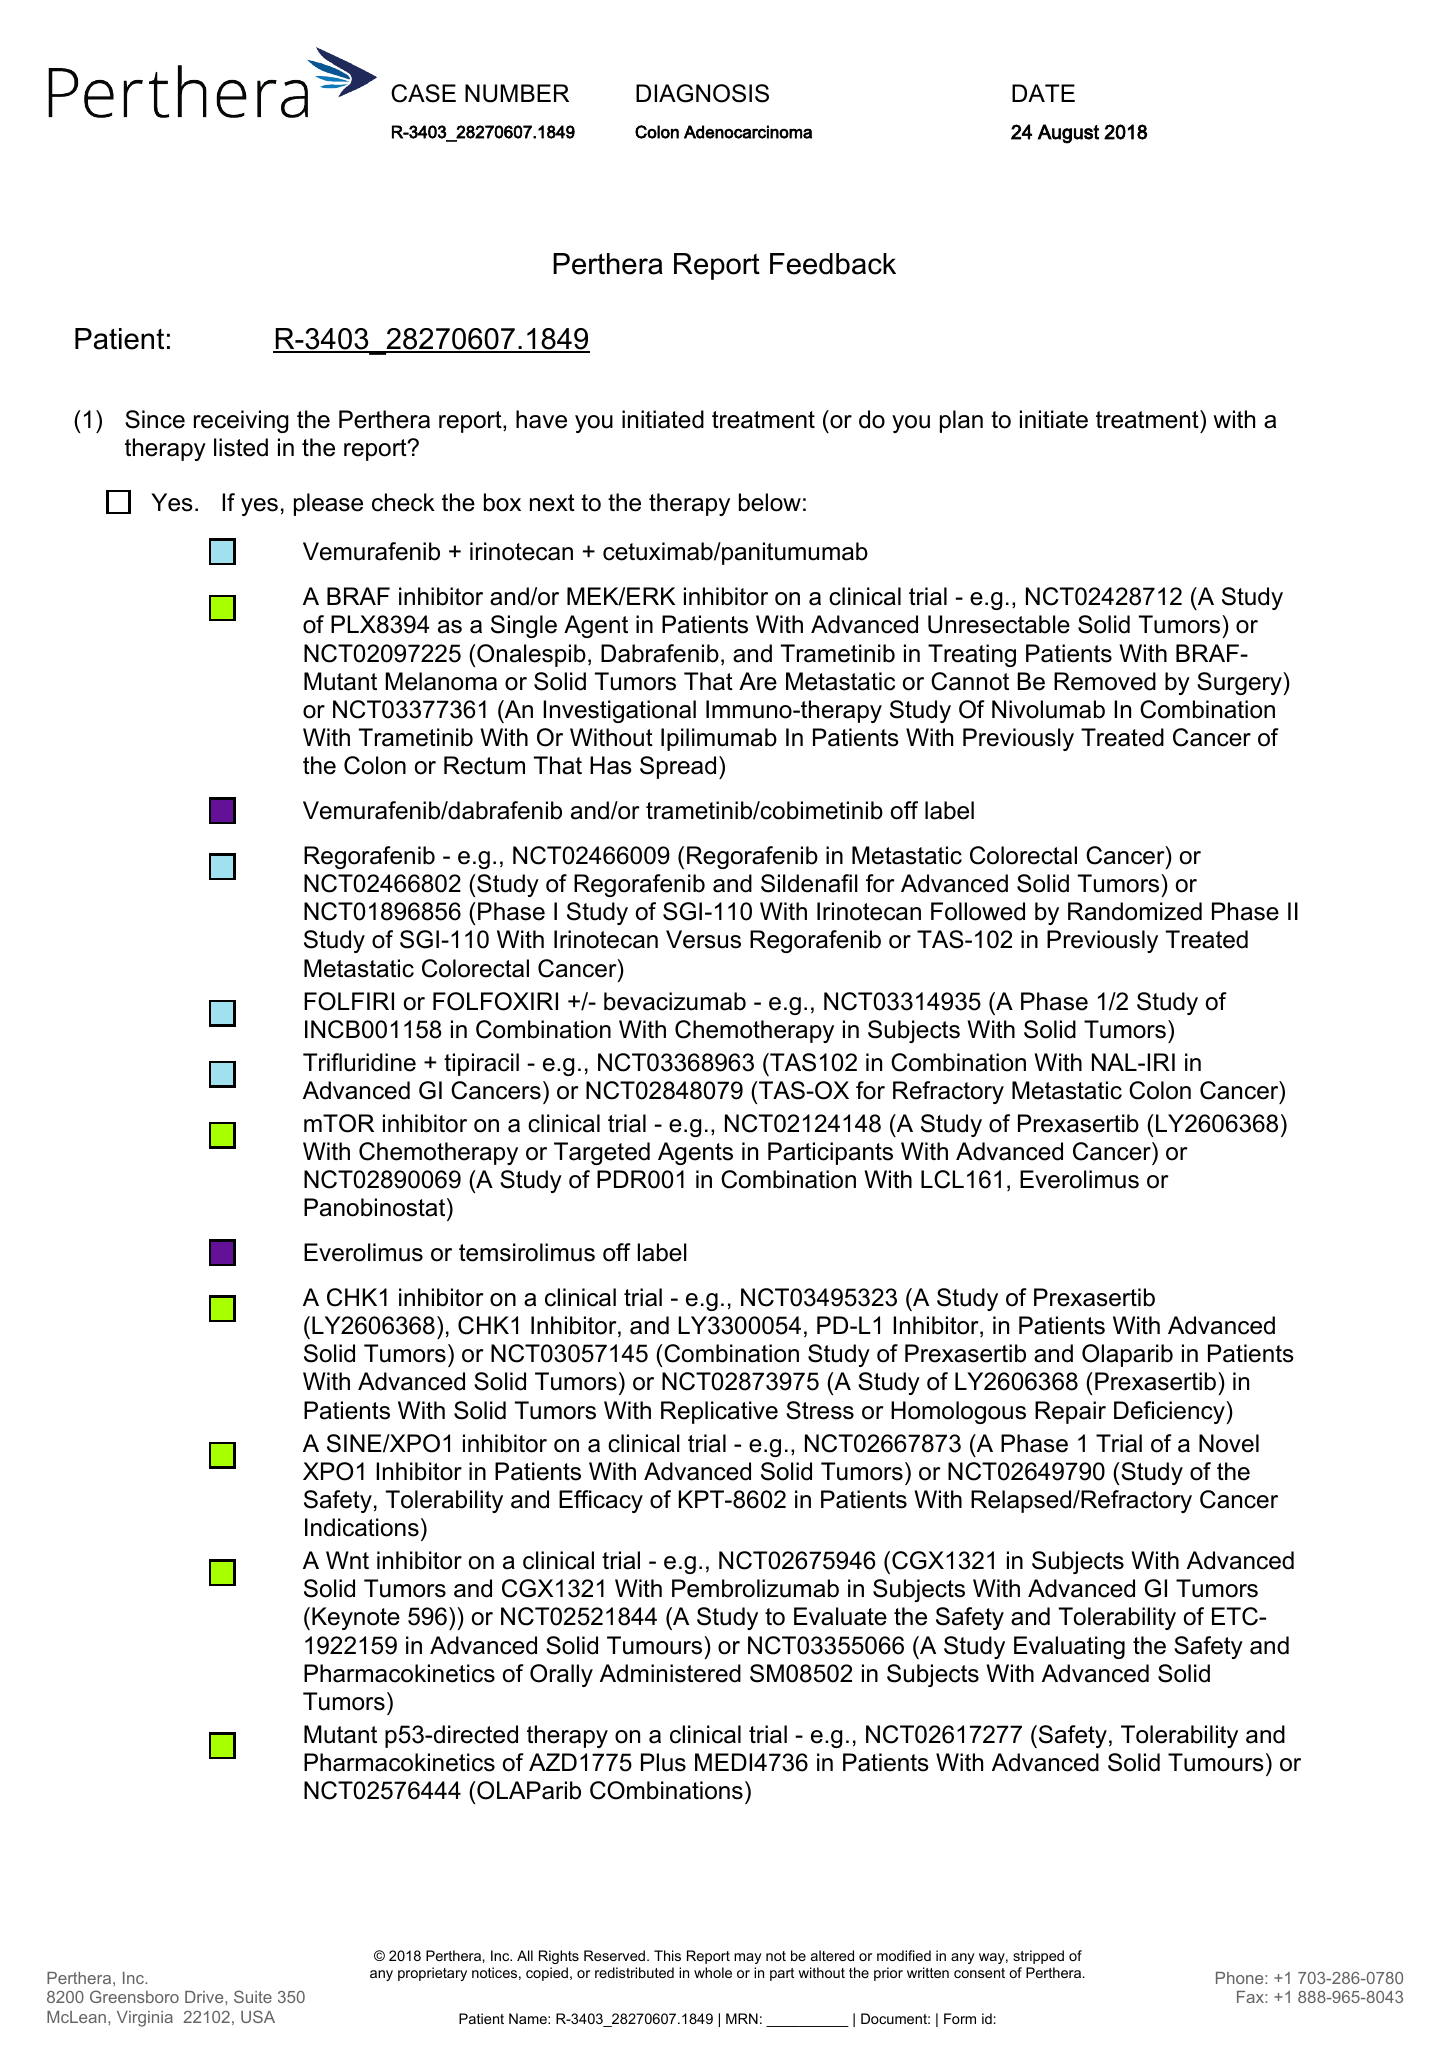  Describe the element at coordinates (667, 1955) in the screenshot. I see `This` at that location.
